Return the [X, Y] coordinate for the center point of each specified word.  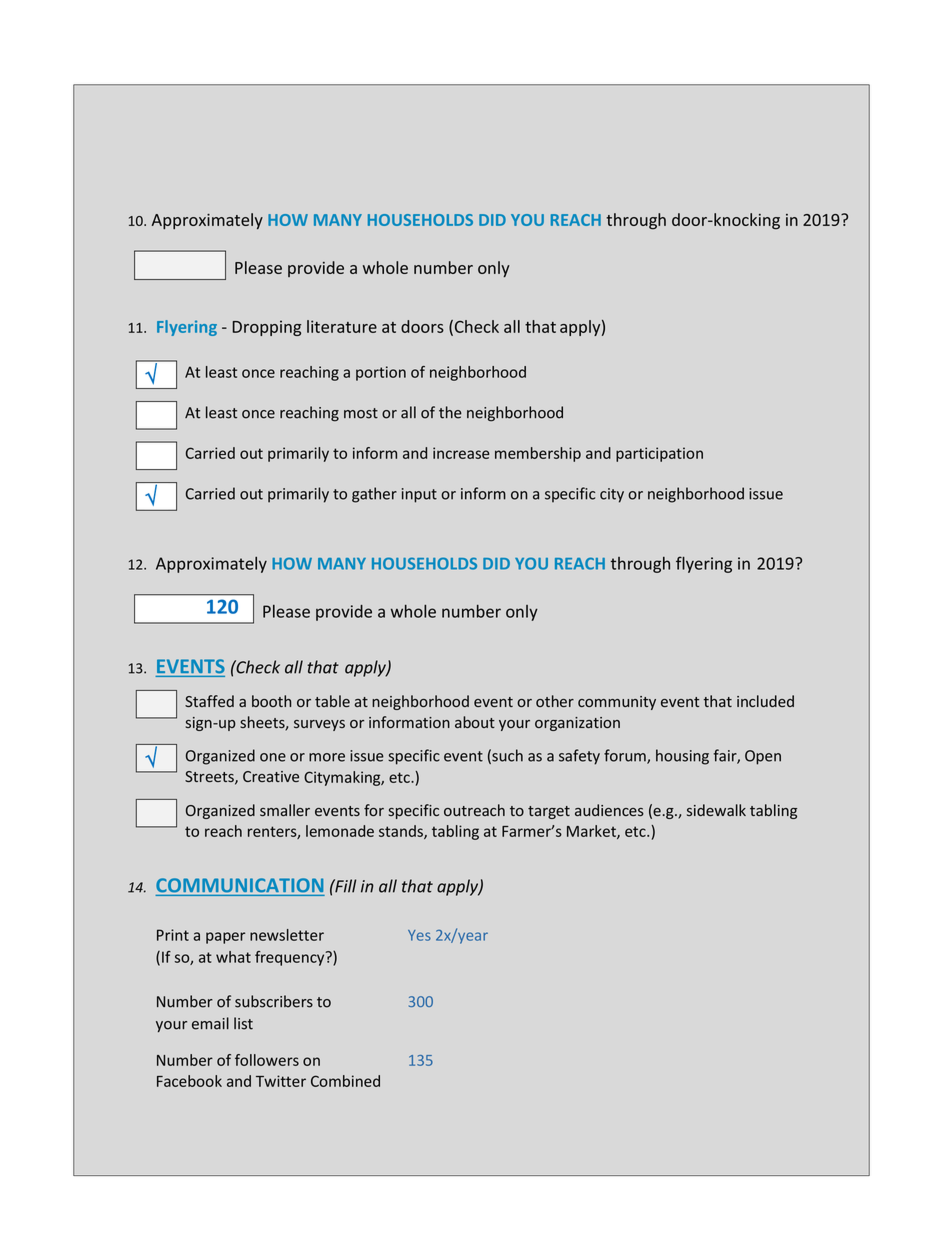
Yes [419, 935]
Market [592, 832]
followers [267, 1060]
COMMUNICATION [239, 885]
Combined [345, 1081]
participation [659, 454]
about [475, 722]
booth [271, 701]
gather [374, 495]
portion [381, 373]
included [765, 701]
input [419, 495]
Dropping [267, 328]
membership [538, 454]
